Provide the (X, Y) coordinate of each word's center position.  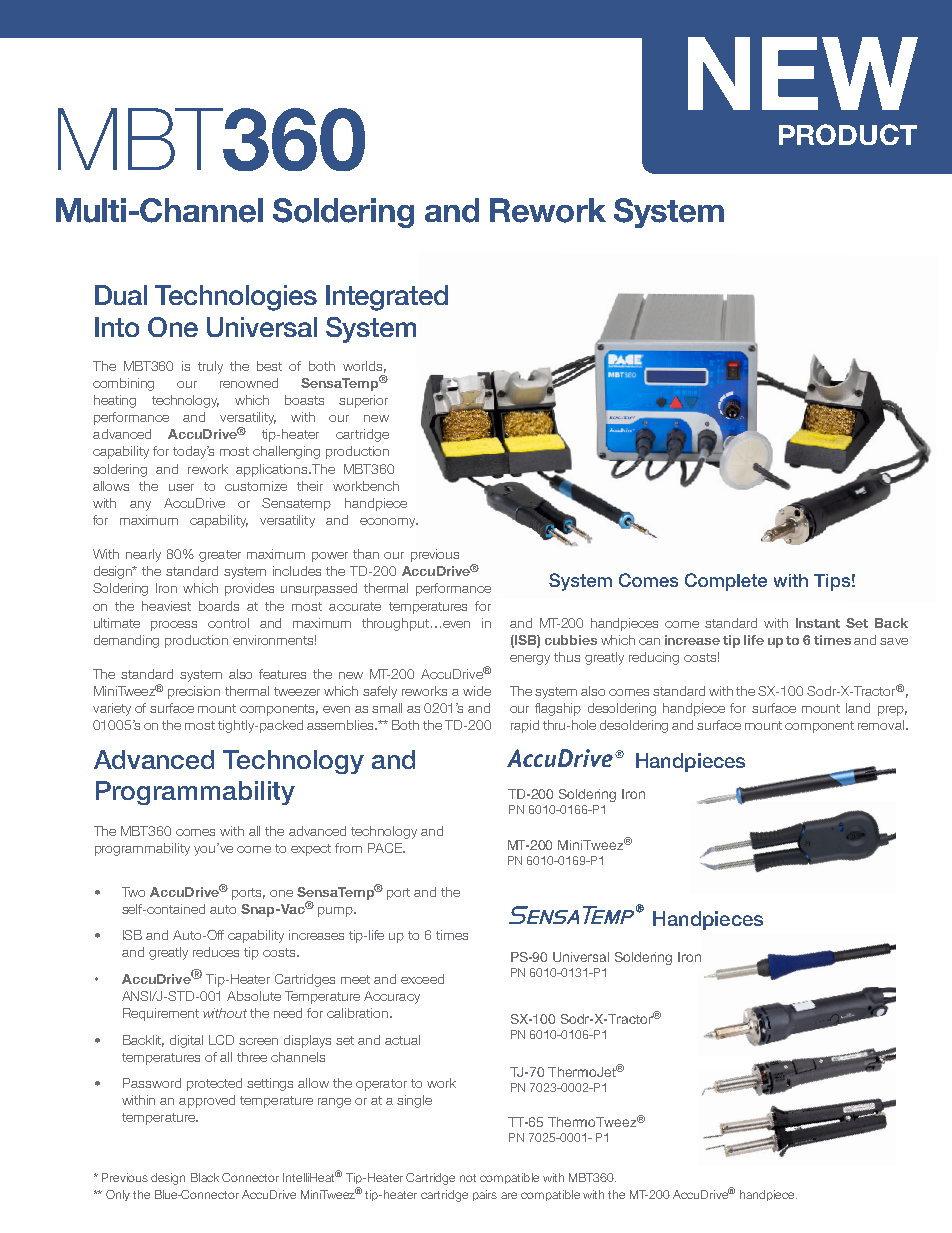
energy (530, 660)
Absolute (254, 996)
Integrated (387, 298)
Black (205, 1177)
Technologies (236, 298)
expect (311, 850)
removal (881, 725)
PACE (386, 848)
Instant (818, 623)
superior (363, 401)
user (181, 487)
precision (194, 692)
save (894, 641)
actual (402, 1040)
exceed (422, 979)
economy (389, 523)
